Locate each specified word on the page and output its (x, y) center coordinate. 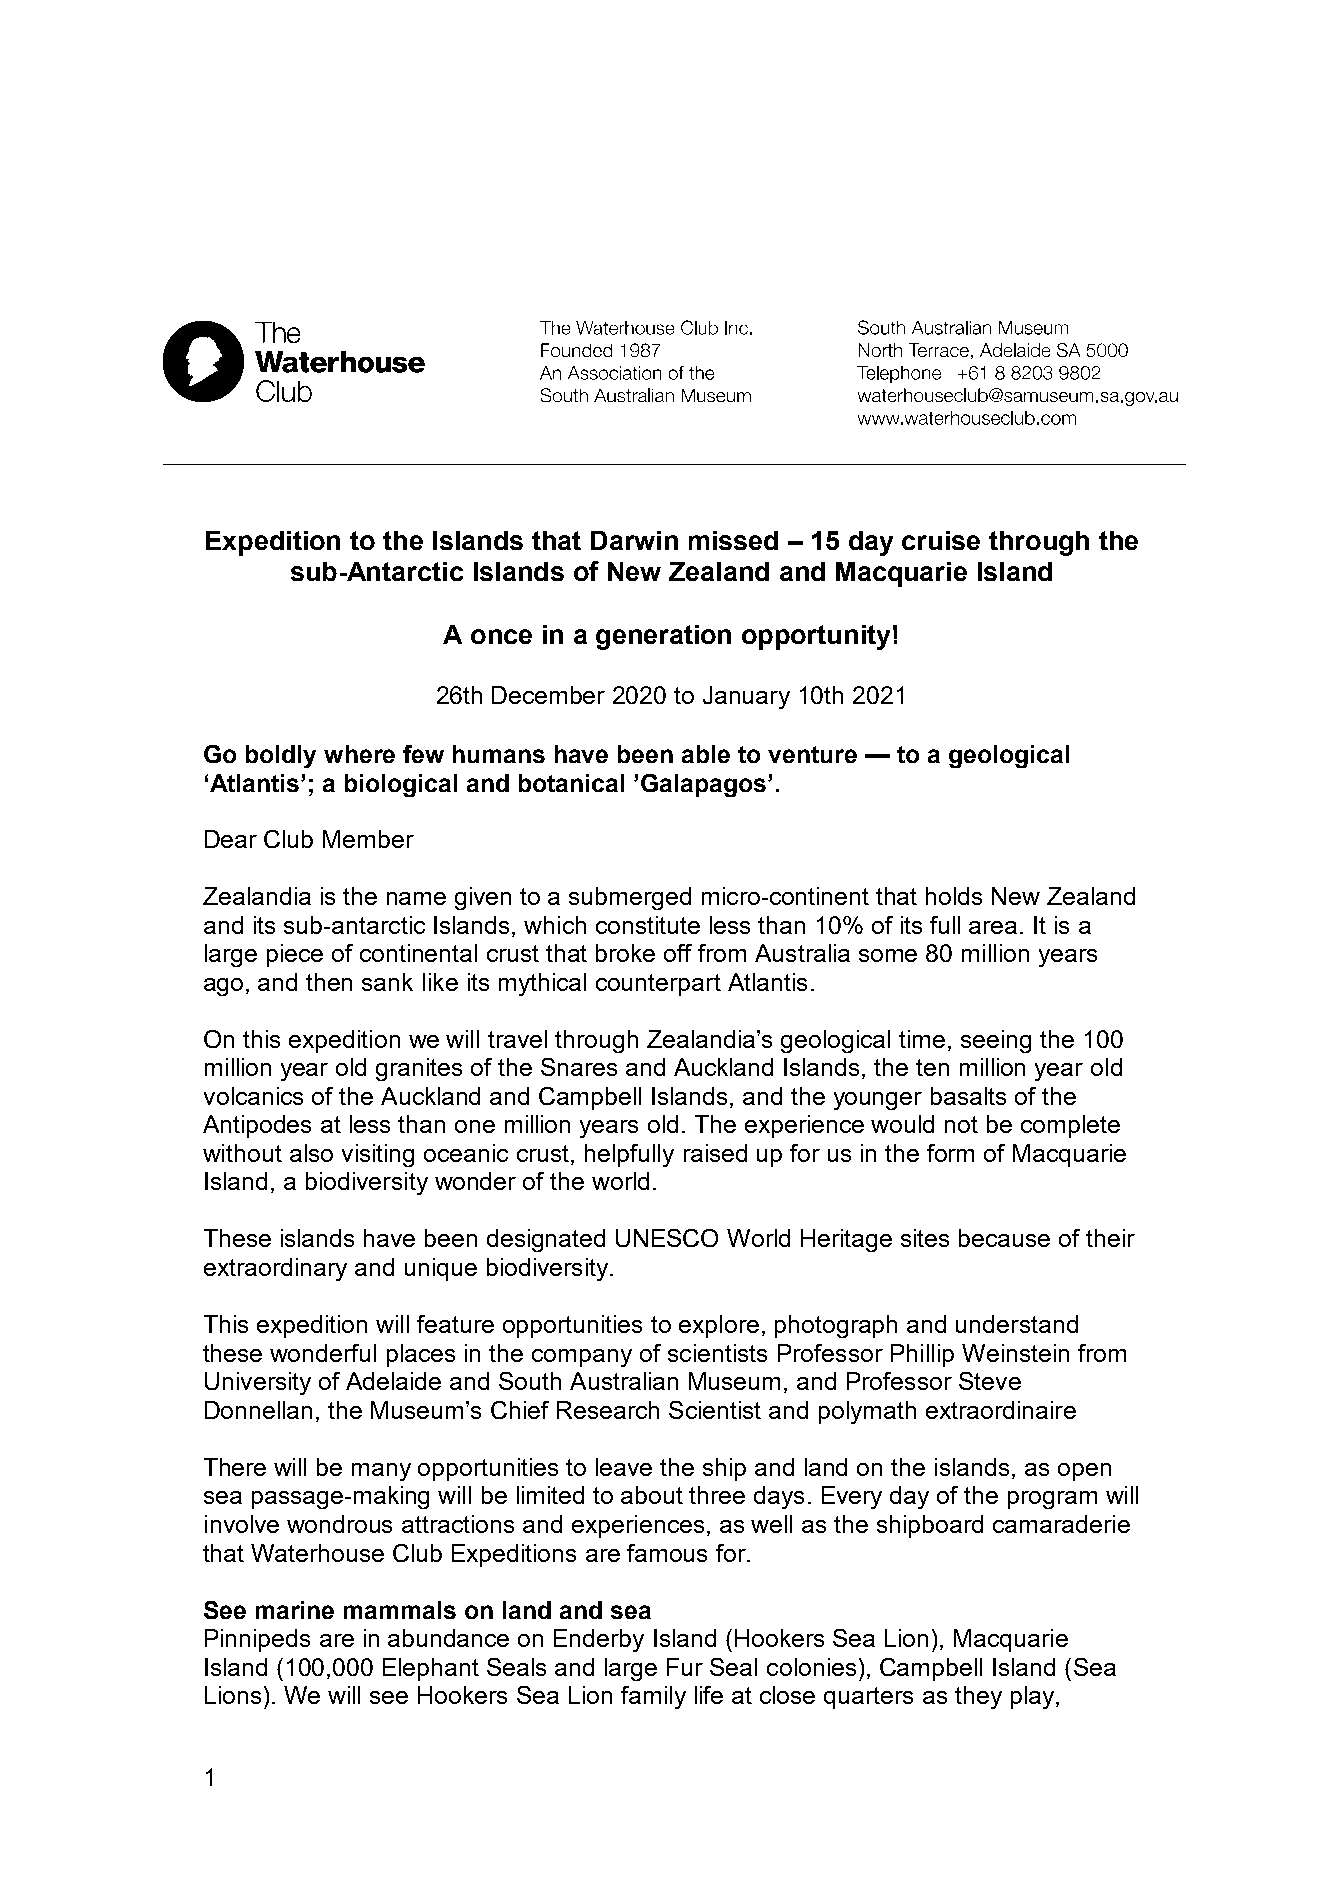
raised (715, 1153)
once (501, 636)
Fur (685, 1667)
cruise (941, 540)
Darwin (634, 540)
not (961, 1124)
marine (295, 1610)
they (978, 1697)
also (311, 1153)
